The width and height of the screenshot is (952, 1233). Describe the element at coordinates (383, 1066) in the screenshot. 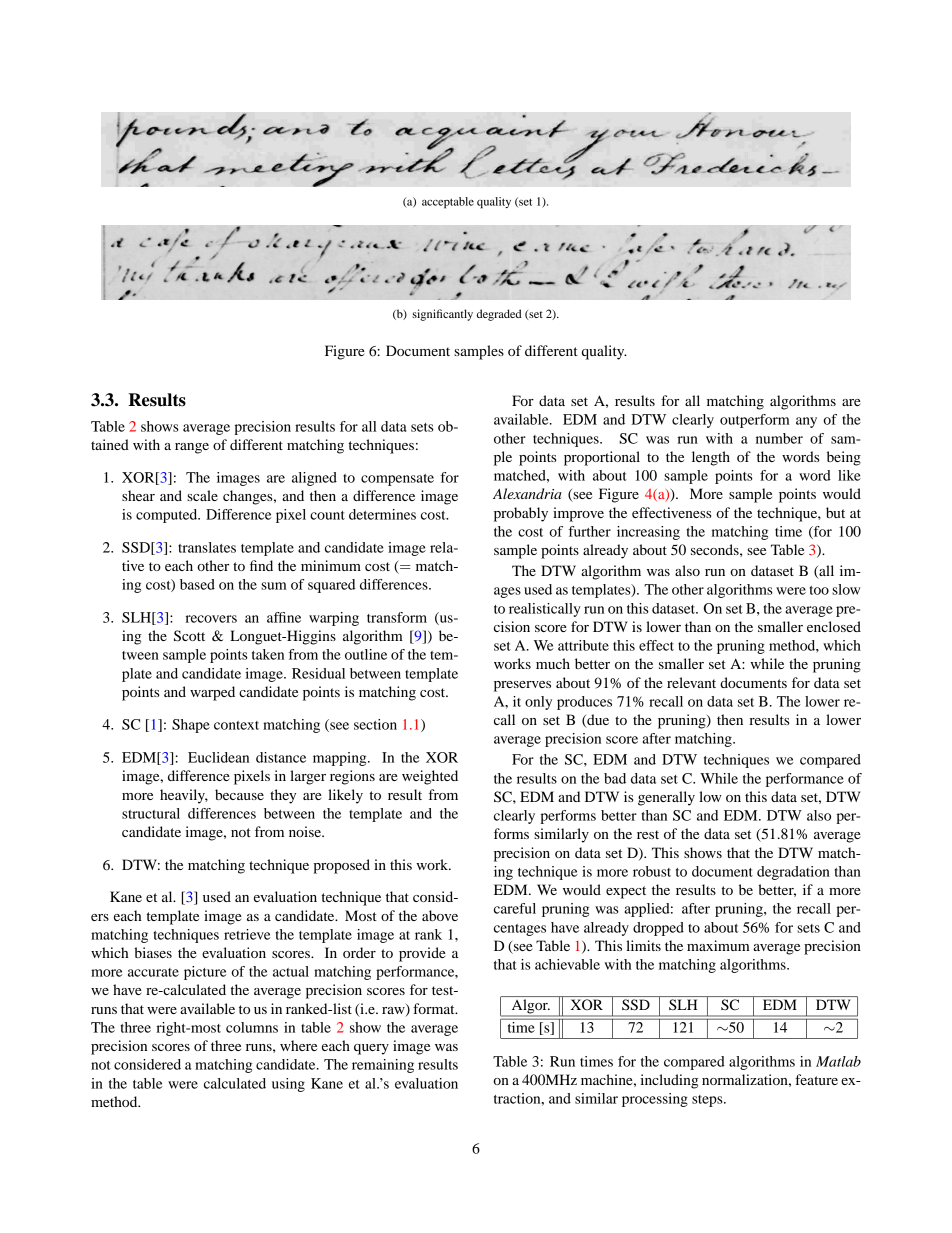

I see `remaining` at that location.
